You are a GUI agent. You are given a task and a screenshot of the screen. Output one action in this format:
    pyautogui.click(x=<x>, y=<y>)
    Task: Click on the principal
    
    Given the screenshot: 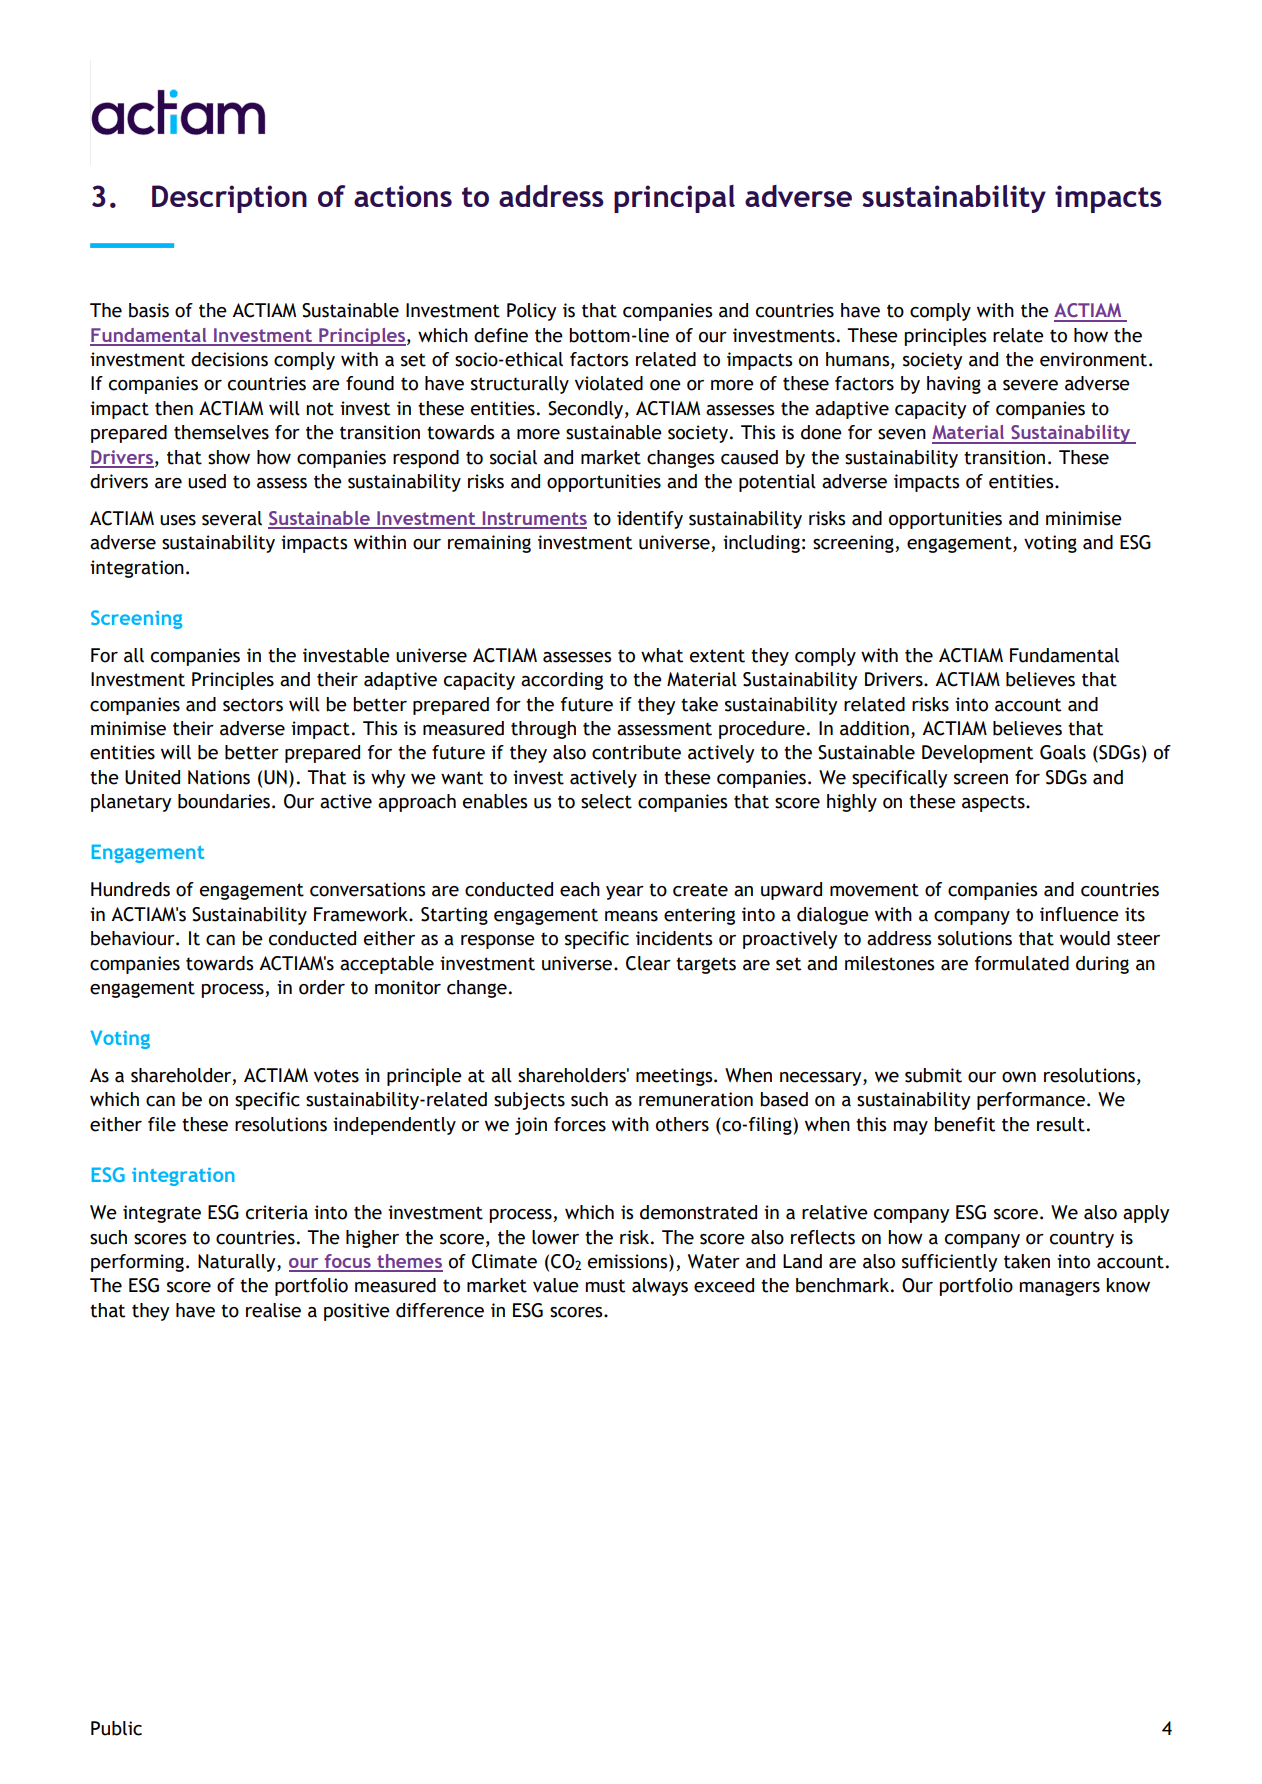 What is the action you would take?
    pyautogui.click(x=674, y=199)
